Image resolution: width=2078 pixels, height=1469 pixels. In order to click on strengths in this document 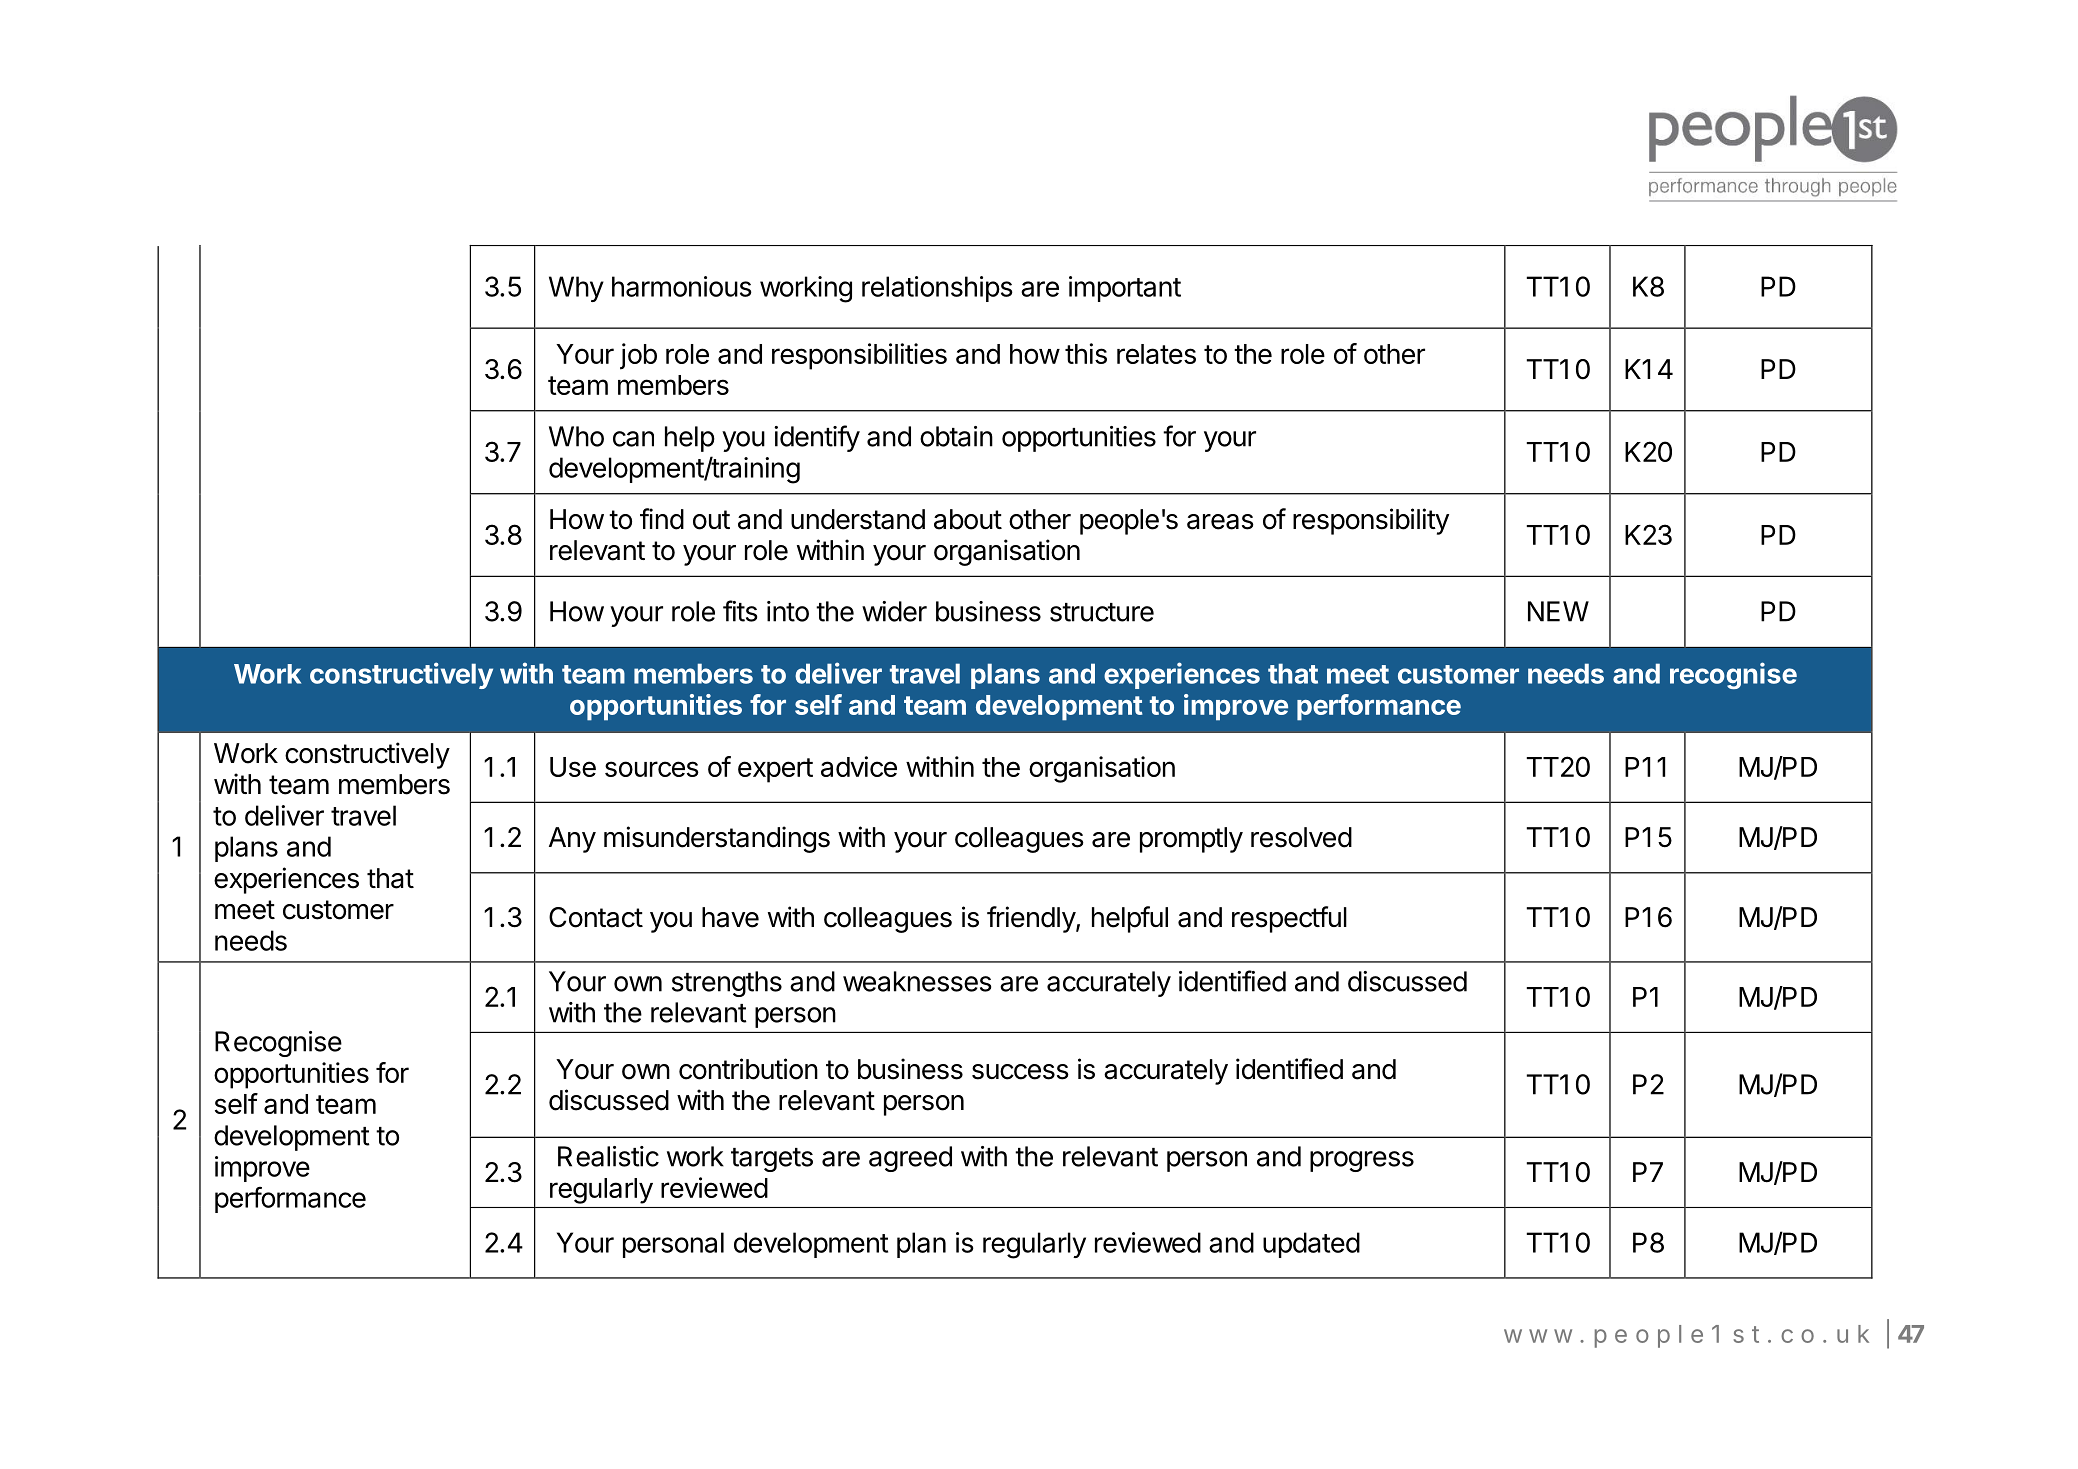, I will do `click(727, 984)`.
